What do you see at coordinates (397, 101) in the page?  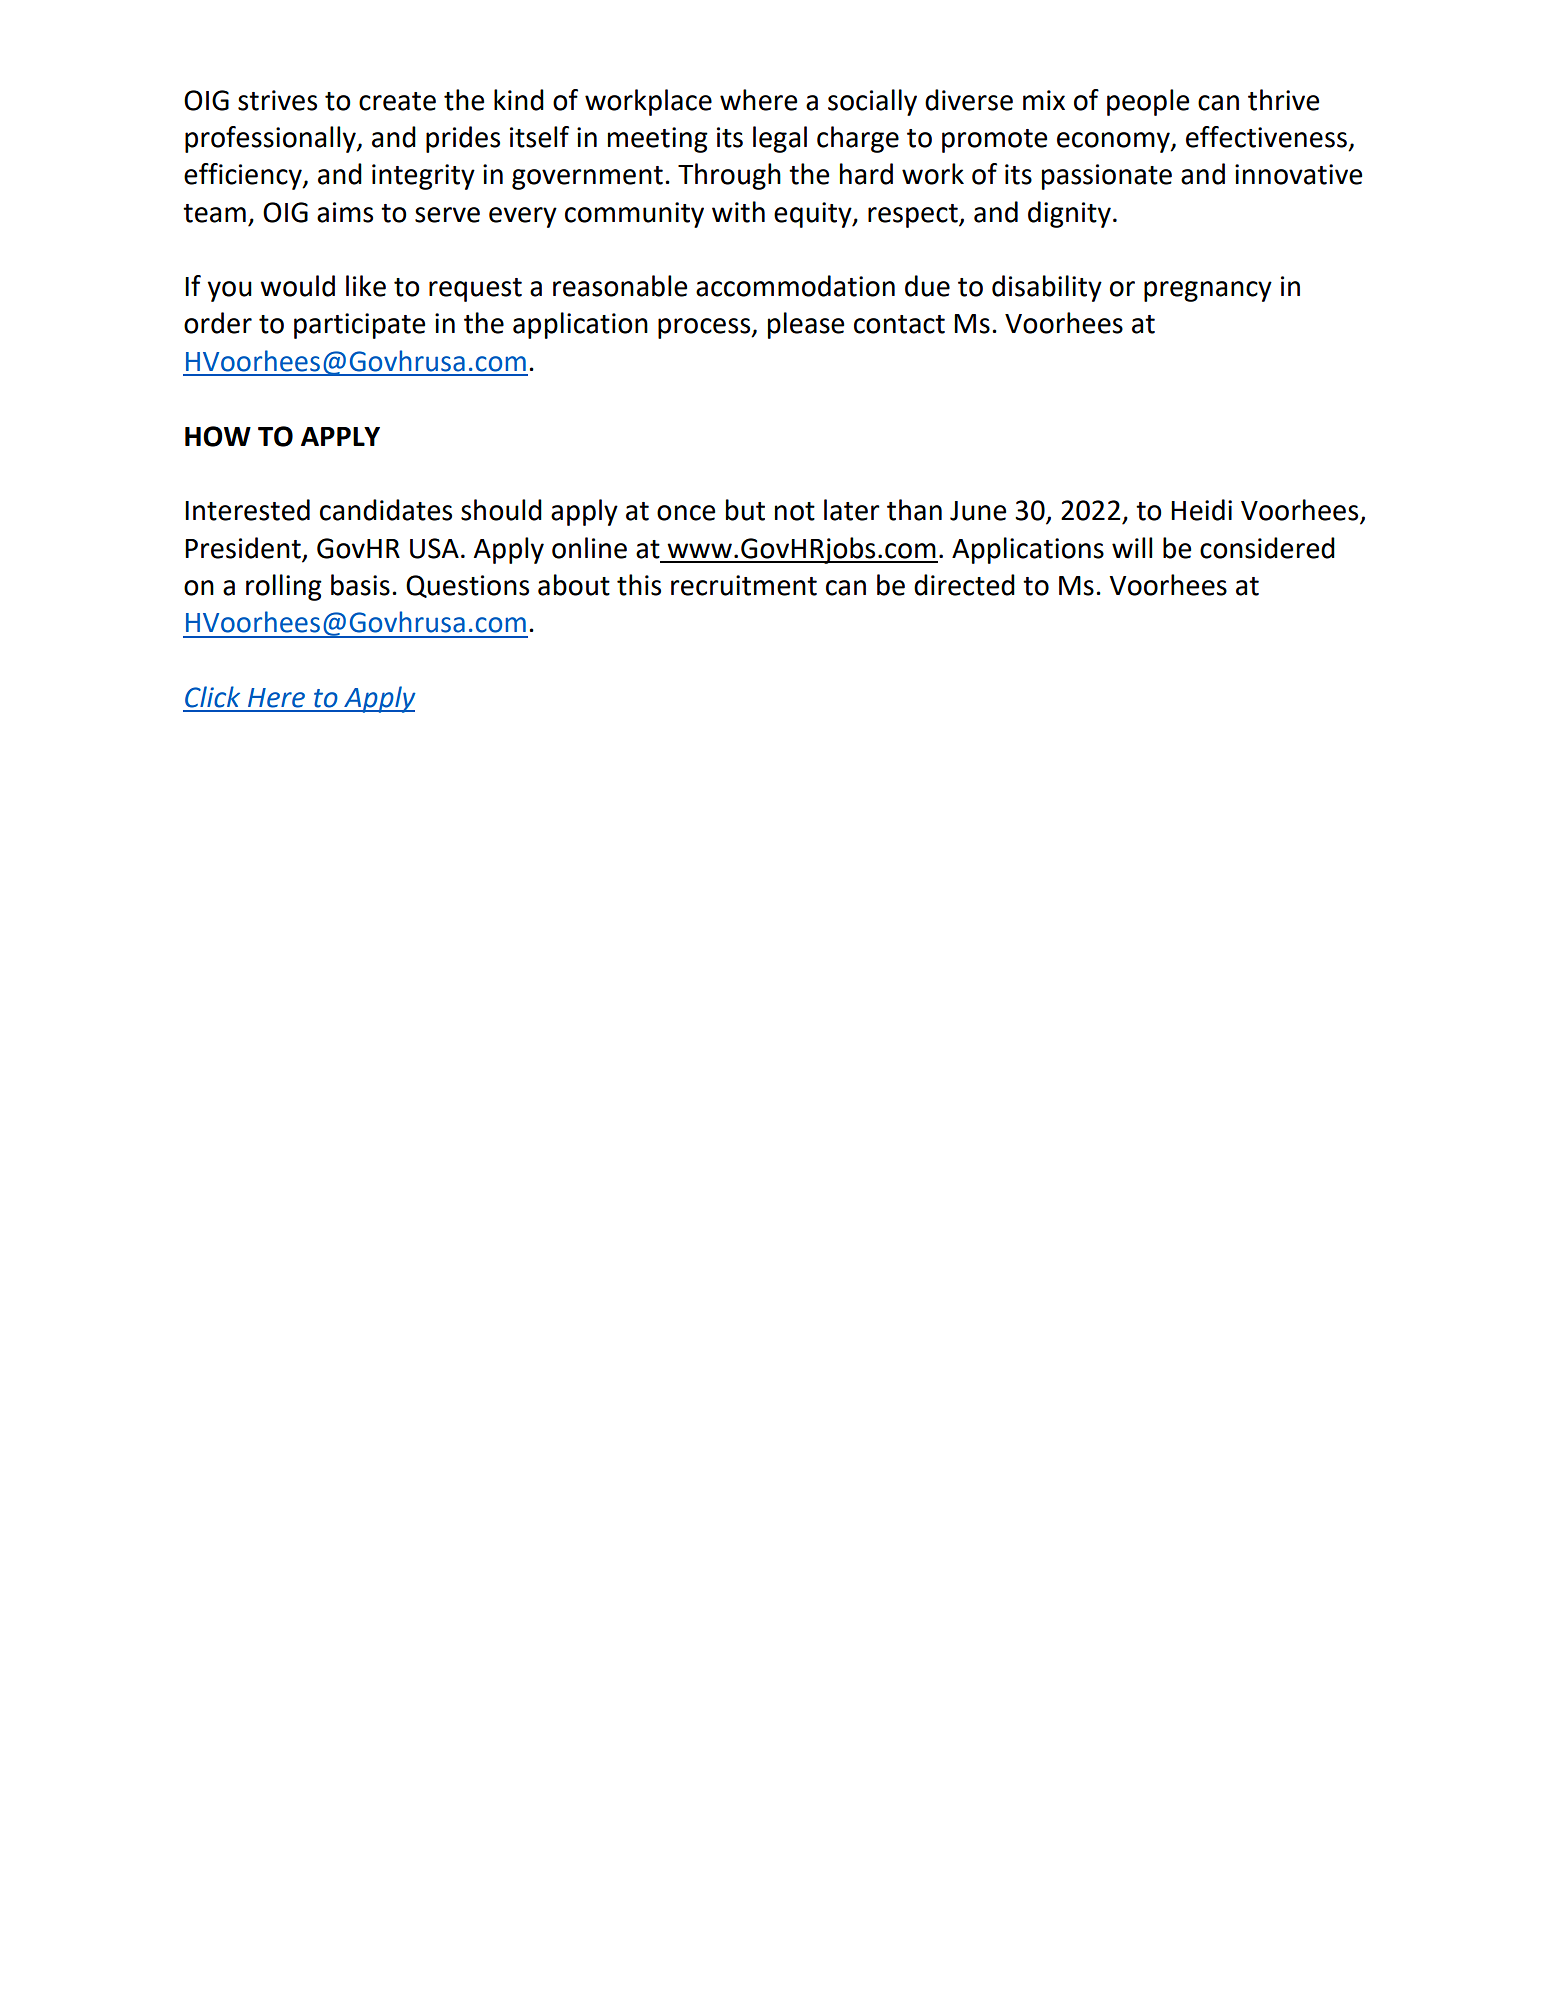 I see `create` at bounding box center [397, 101].
